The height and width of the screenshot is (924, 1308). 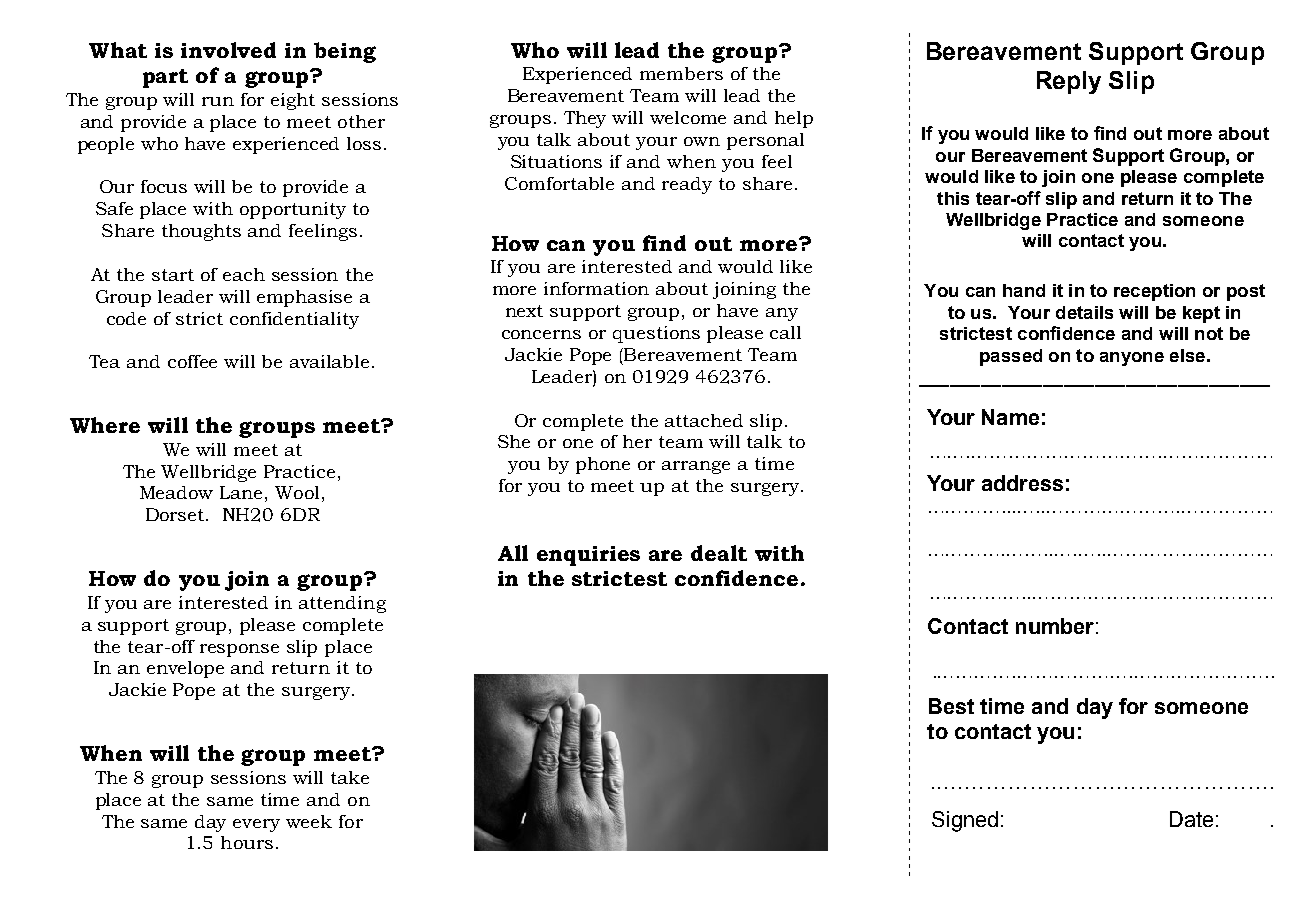 What do you see at coordinates (256, 825) in the screenshot?
I see `every` at bounding box center [256, 825].
